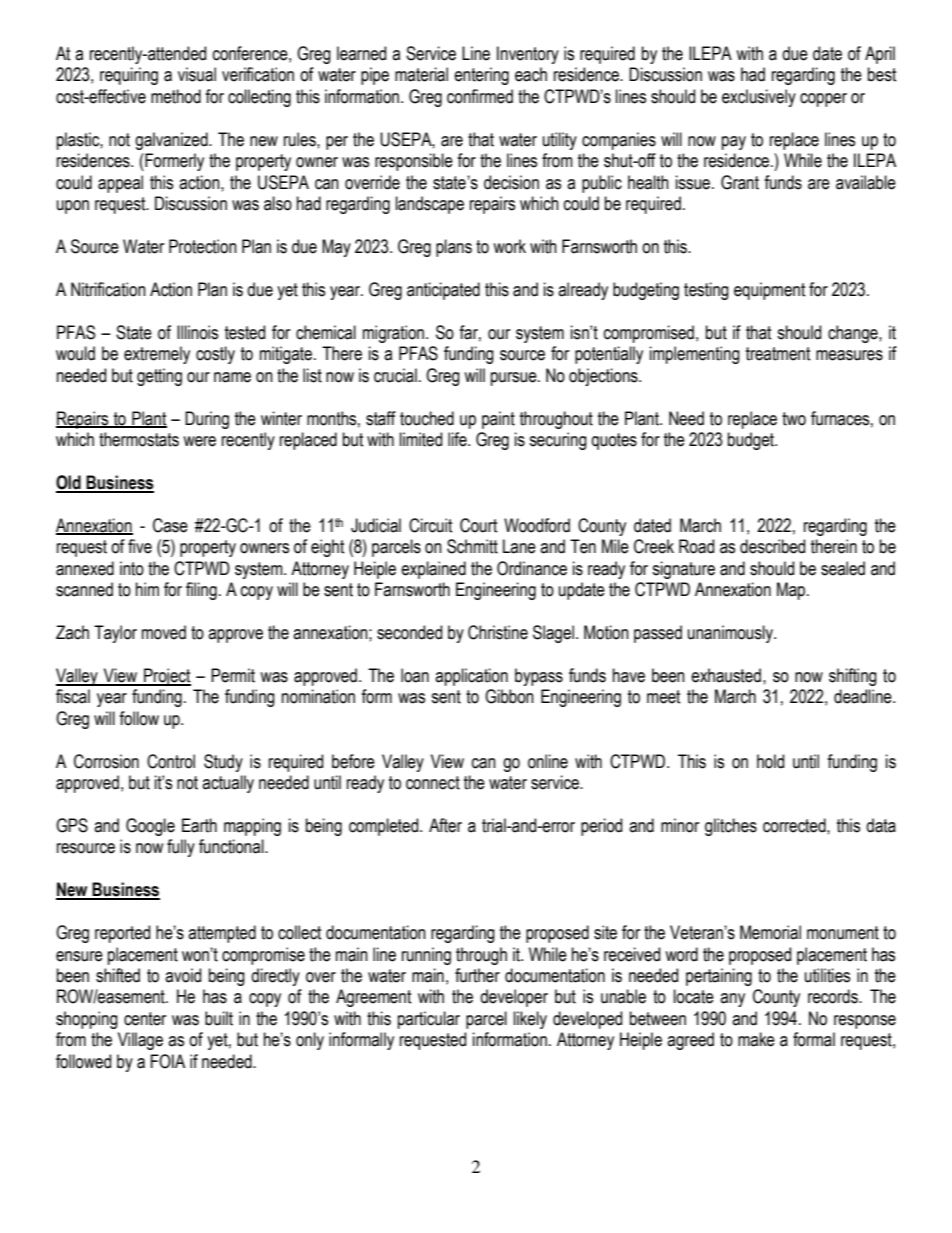 This screenshot has height=1233, width=952. What do you see at coordinates (509, 696) in the screenshot?
I see `Gibbon` at bounding box center [509, 696].
